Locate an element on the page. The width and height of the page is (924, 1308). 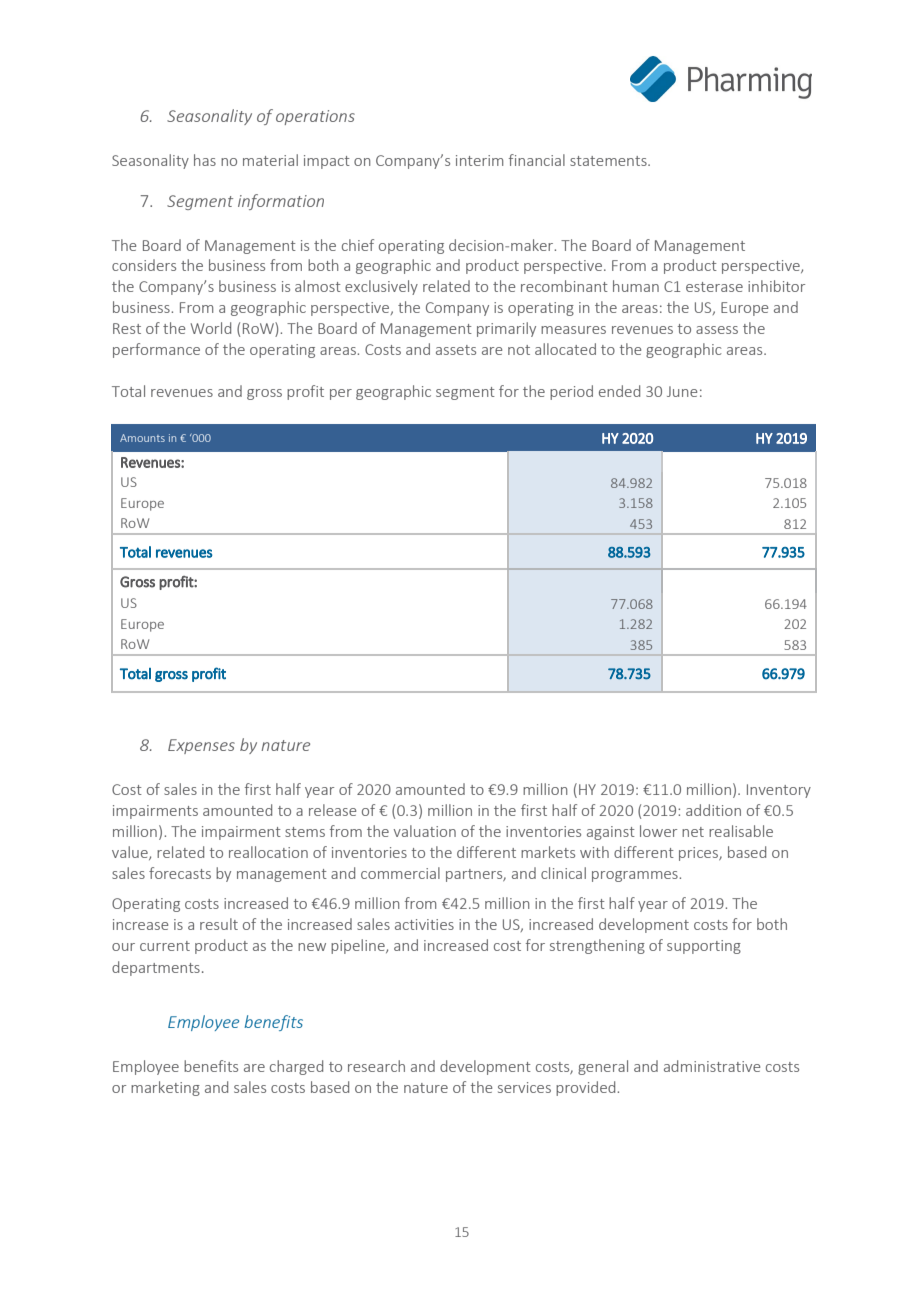
interim is located at coordinates (479, 160).
